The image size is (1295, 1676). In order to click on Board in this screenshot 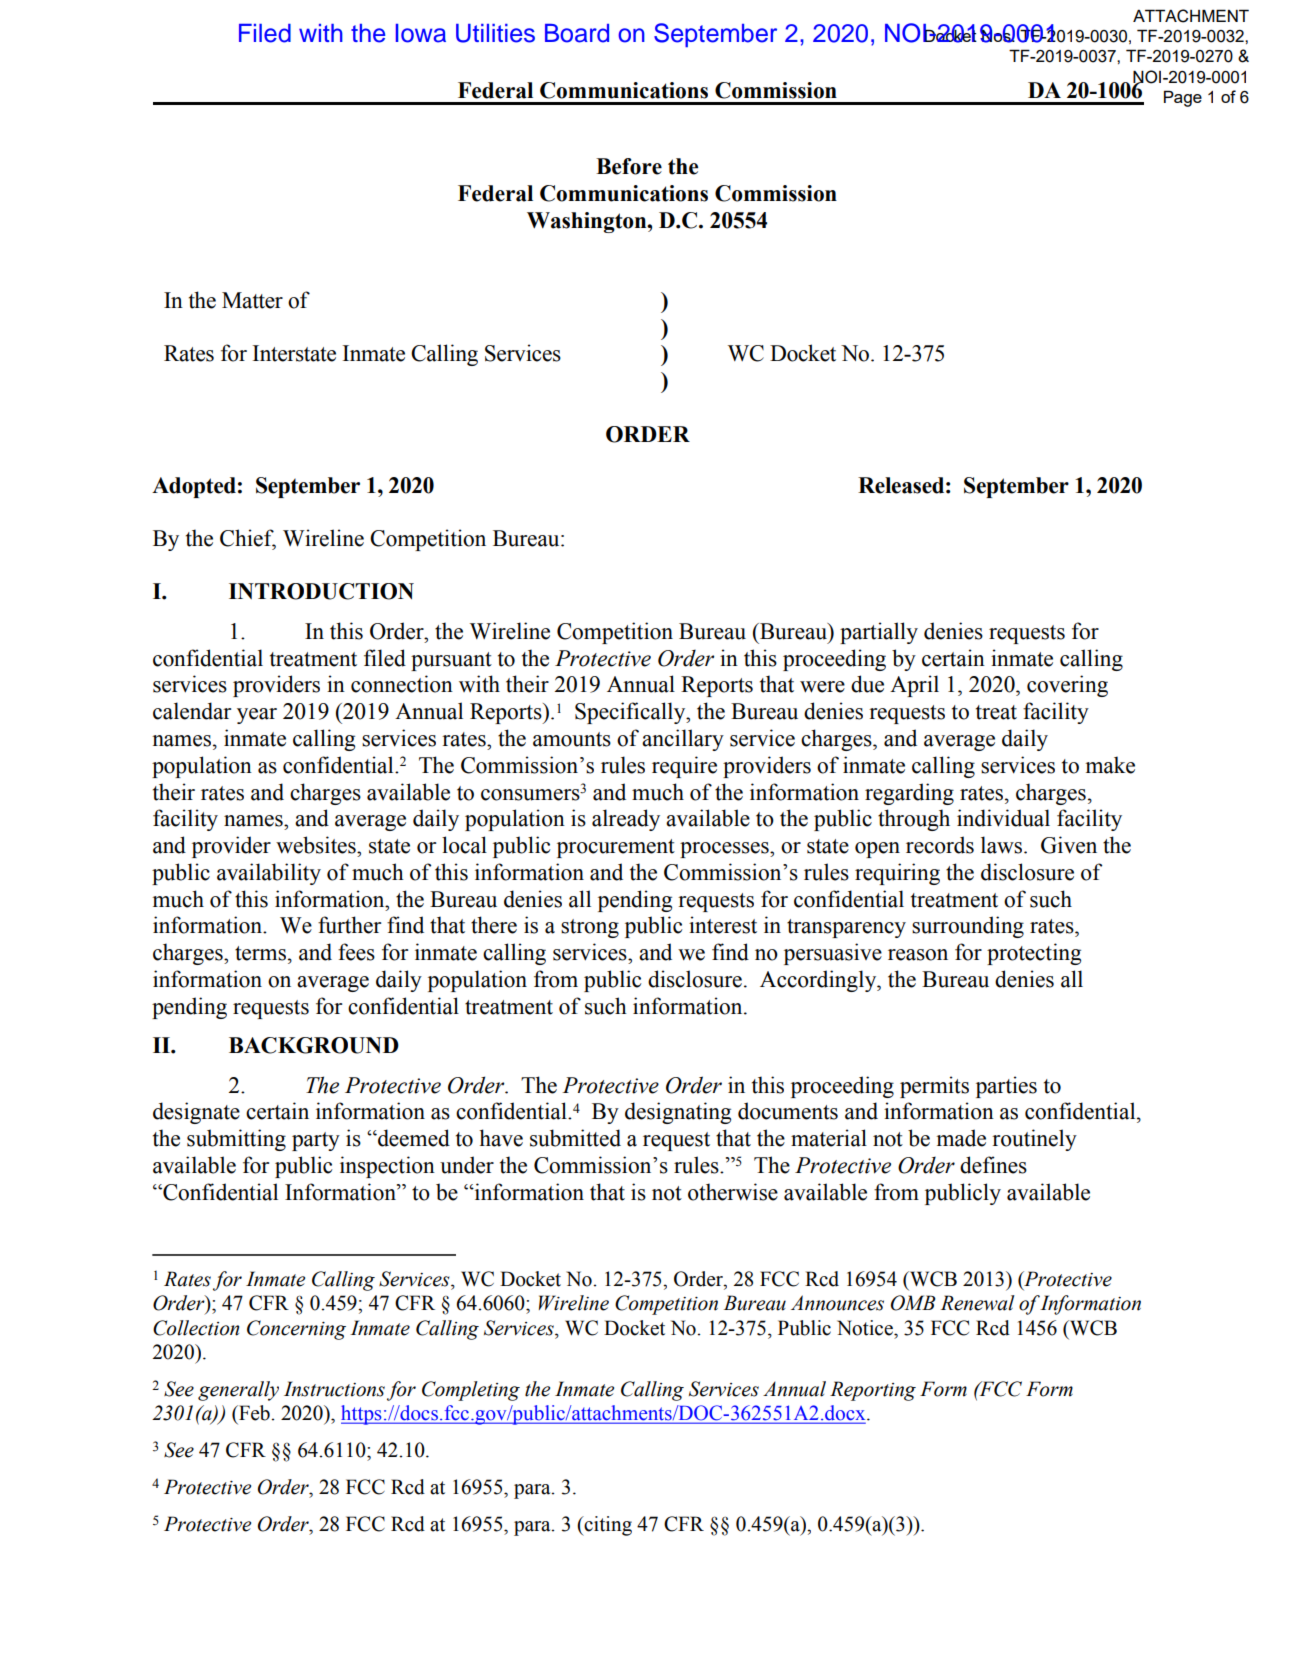, I will do `click(577, 33)`.
